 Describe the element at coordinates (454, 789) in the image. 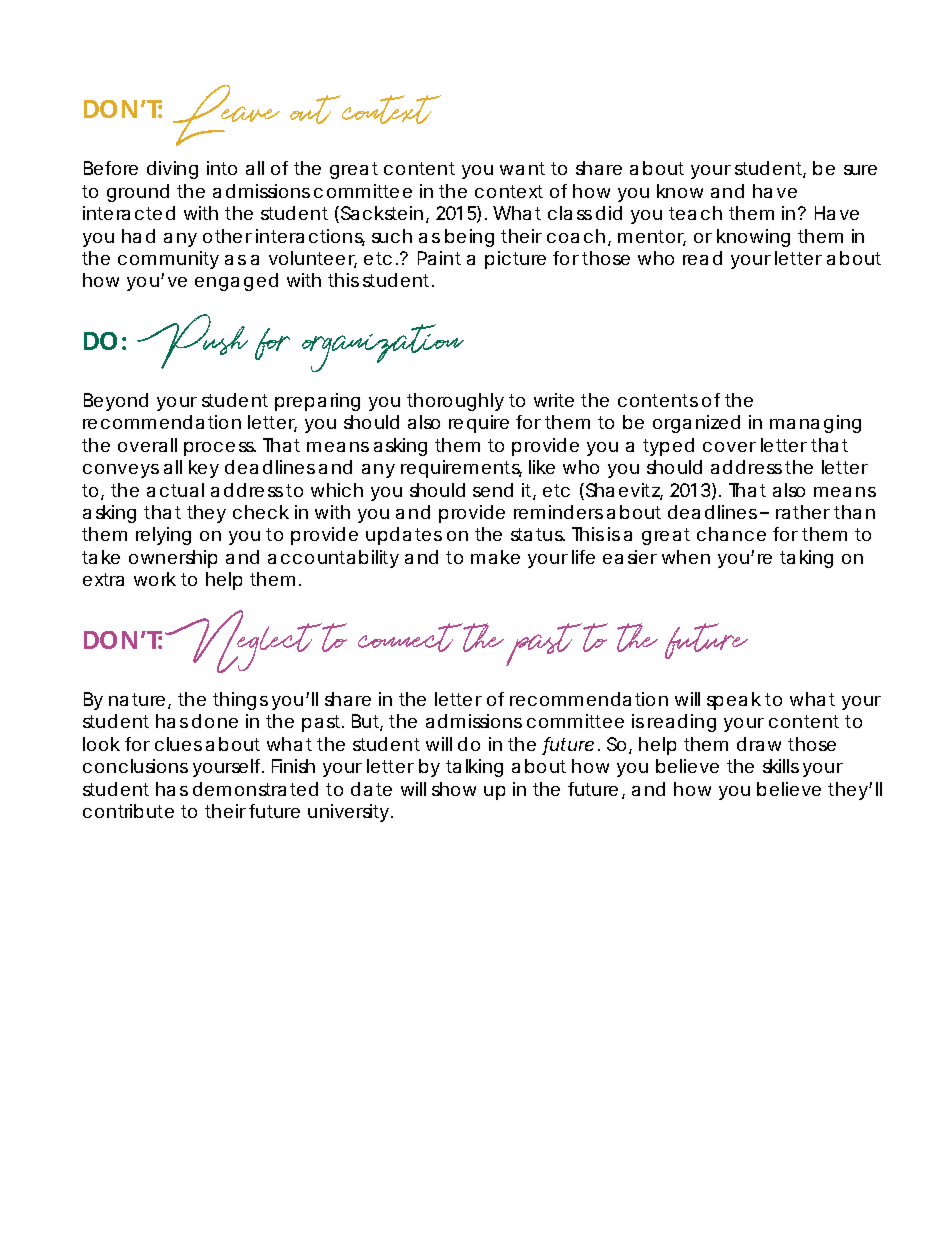

I see `show` at that location.
